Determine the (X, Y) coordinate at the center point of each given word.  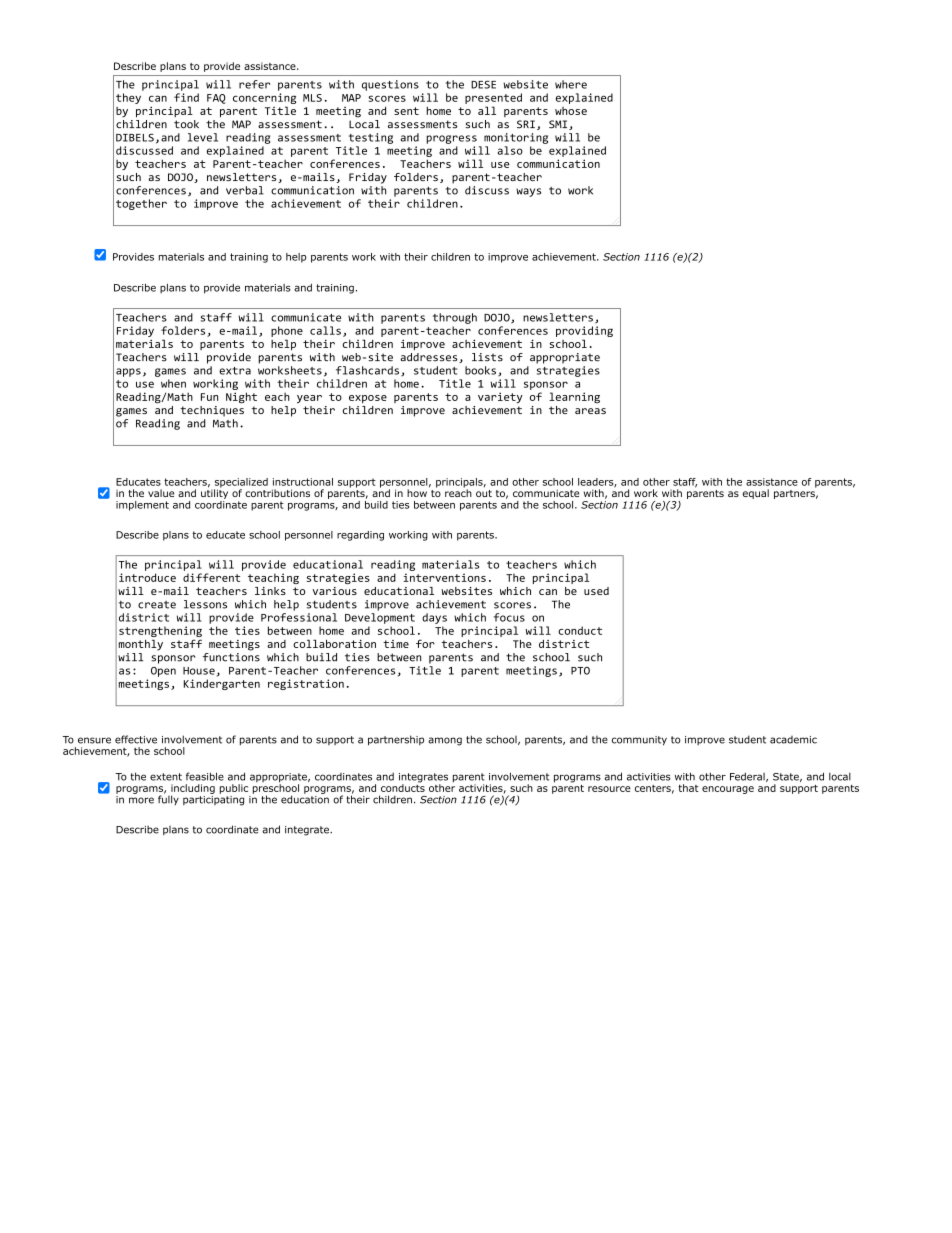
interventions (444, 577)
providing (584, 331)
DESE (483, 84)
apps (128, 372)
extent (166, 777)
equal (756, 494)
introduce (147, 577)
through (455, 318)
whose (571, 111)
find (186, 97)
